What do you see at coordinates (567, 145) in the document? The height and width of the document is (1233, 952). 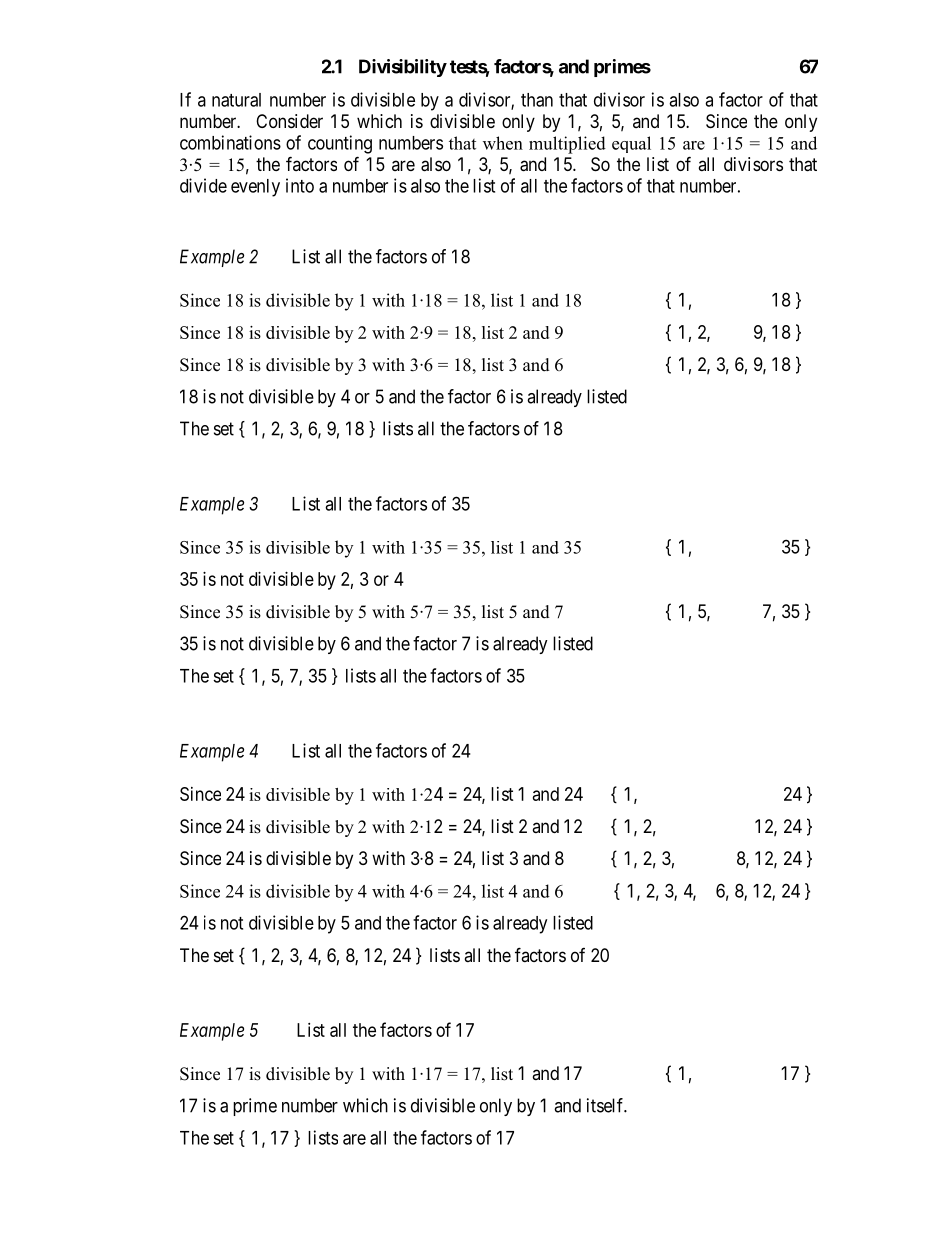 I see `multiplied` at bounding box center [567, 145].
